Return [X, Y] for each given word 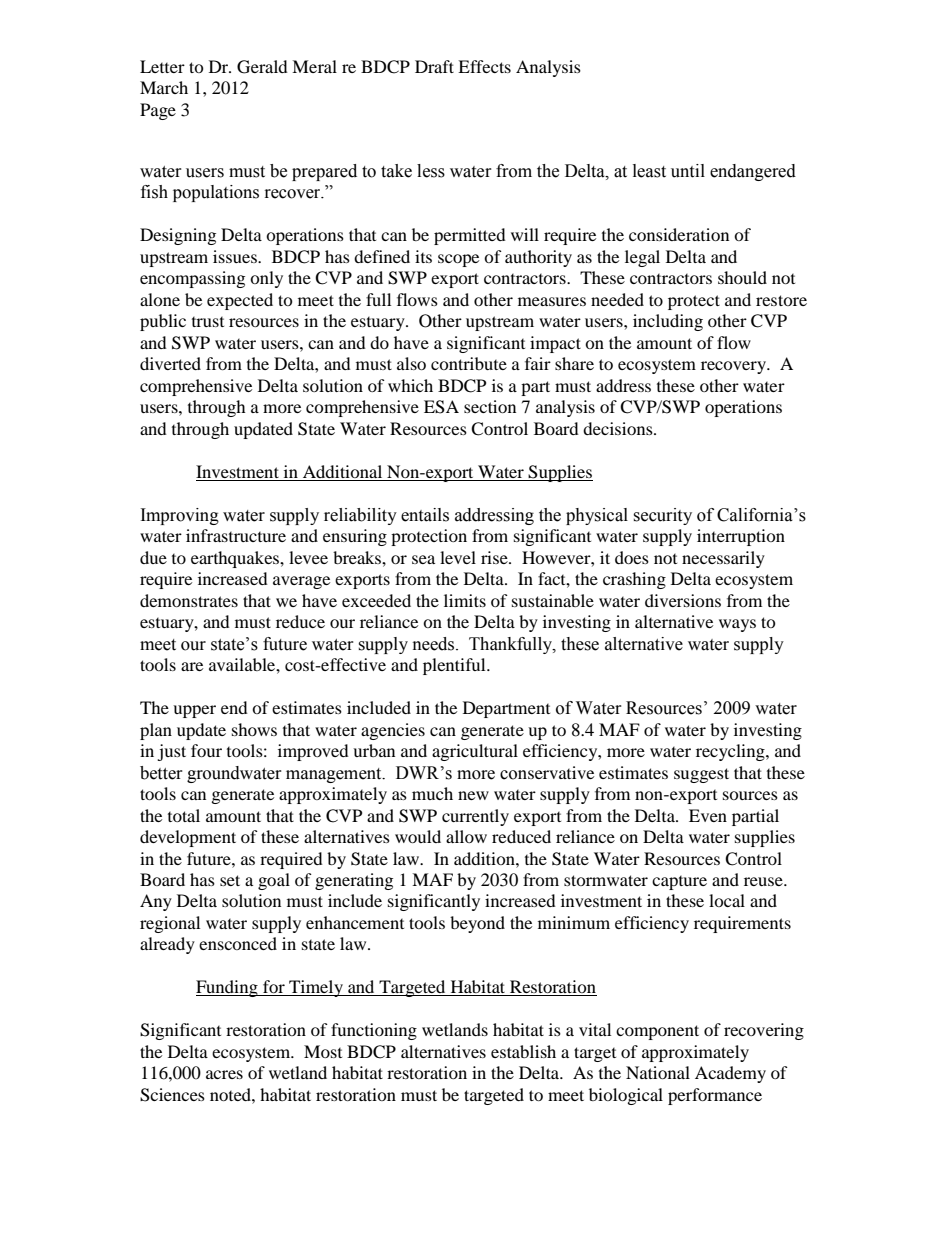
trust [208, 322]
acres [224, 1074]
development [188, 838]
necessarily [723, 559]
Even [708, 815]
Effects [484, 66]
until [688, 171]
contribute [469, 363]
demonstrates [189, 600]
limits [465, 600]
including [668, 322]
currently [475, 817]
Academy [730, 1074]
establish [523, 1051]
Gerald [262, 67]
